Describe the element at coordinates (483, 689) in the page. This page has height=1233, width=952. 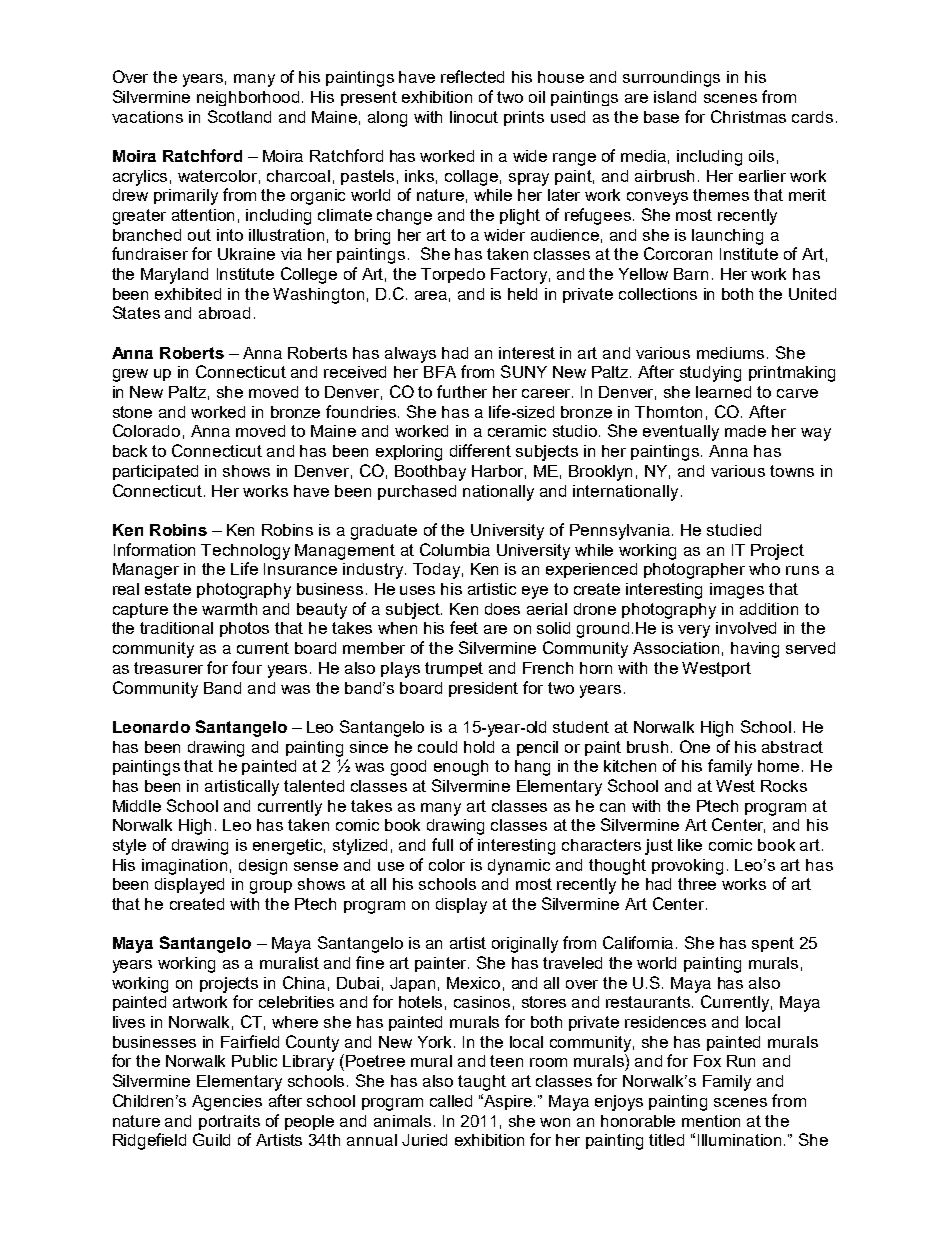
I see `president` at that location.
